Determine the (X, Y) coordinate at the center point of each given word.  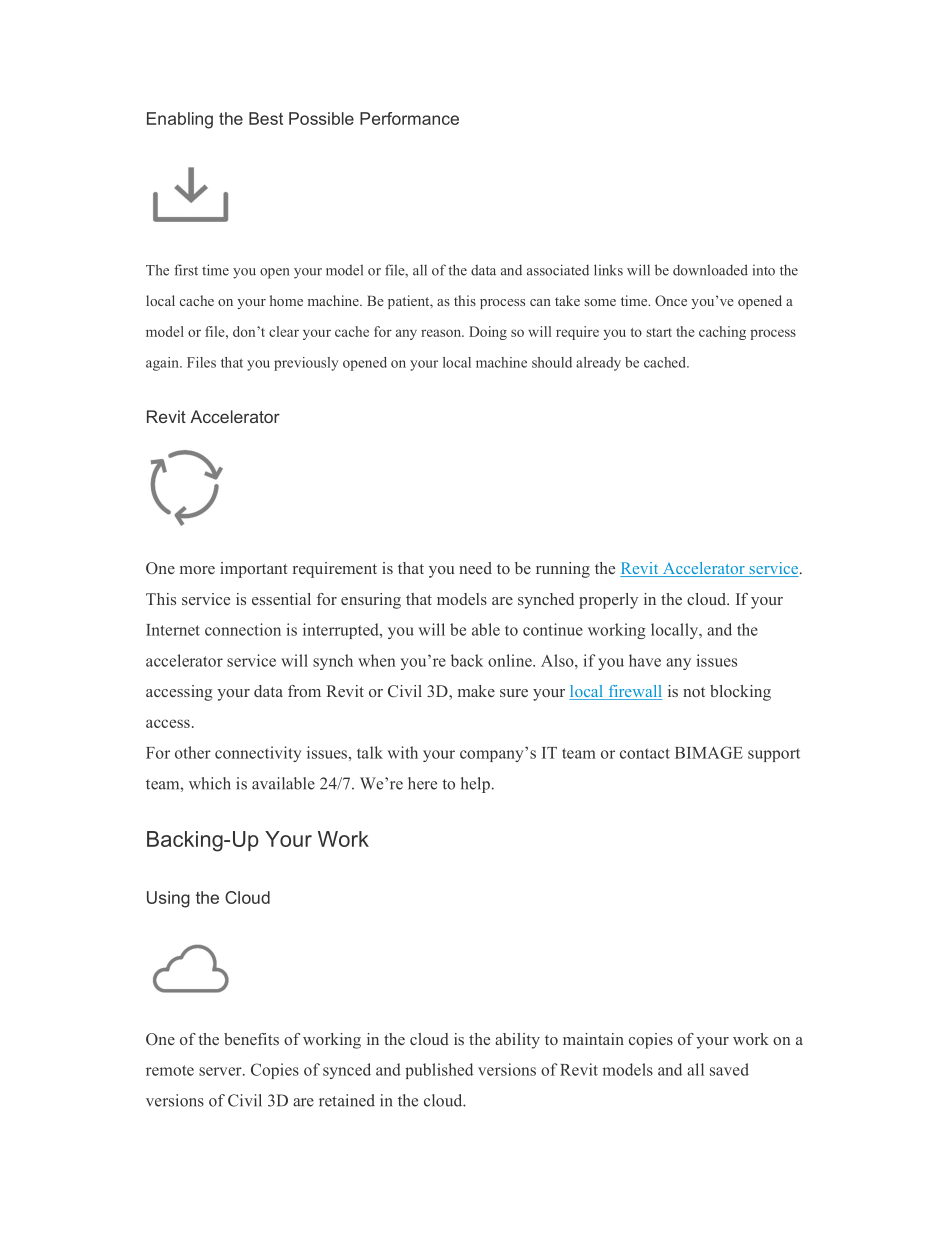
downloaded (710, 270)
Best (266, 118)
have (645, 660)
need (475, 568)
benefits (251, 1039)
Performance (409, 118)
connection (243, 629)
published (439, 1071)
